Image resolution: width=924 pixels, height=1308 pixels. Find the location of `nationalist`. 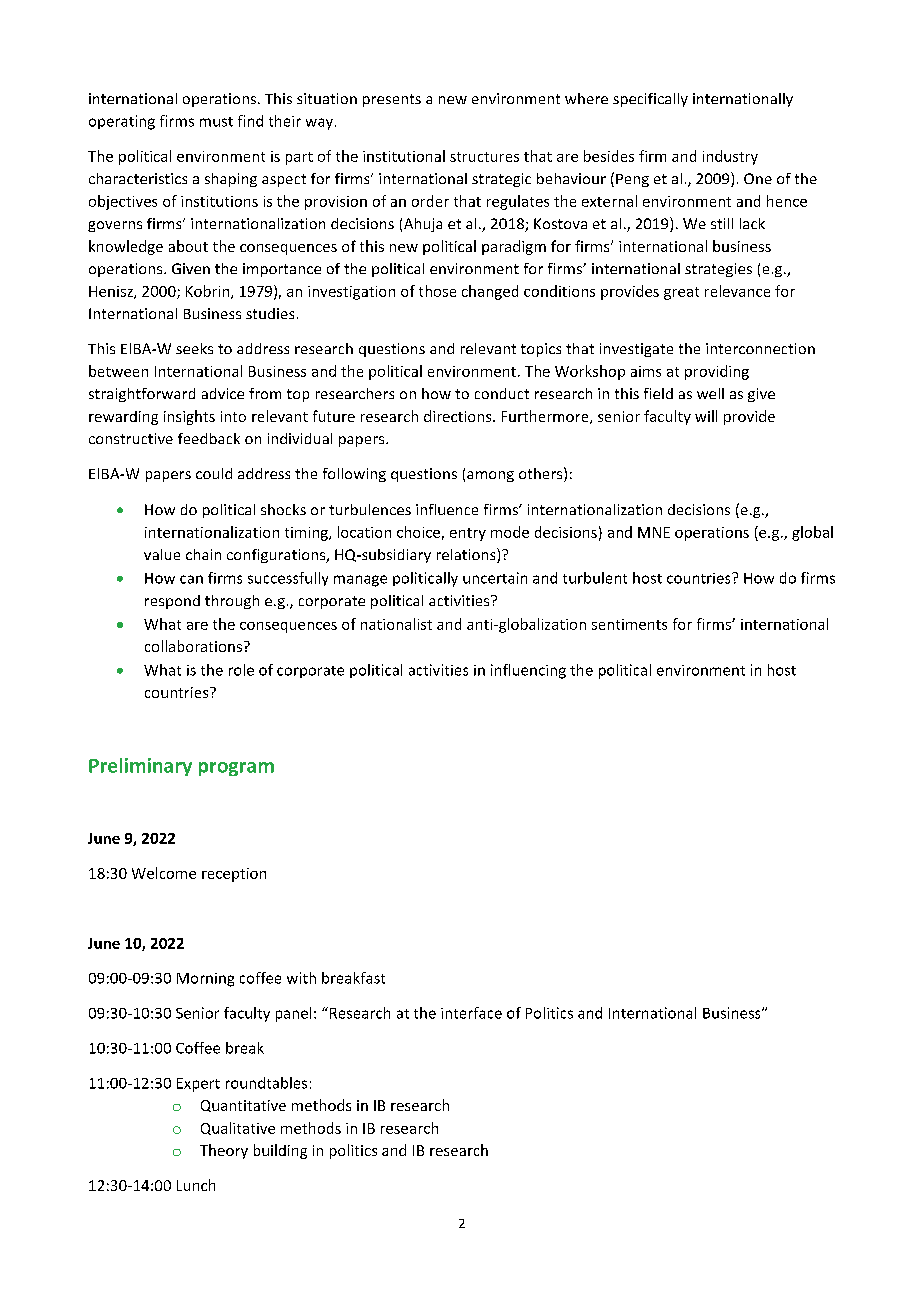

nationalist is located at coordinates (396, 624).
